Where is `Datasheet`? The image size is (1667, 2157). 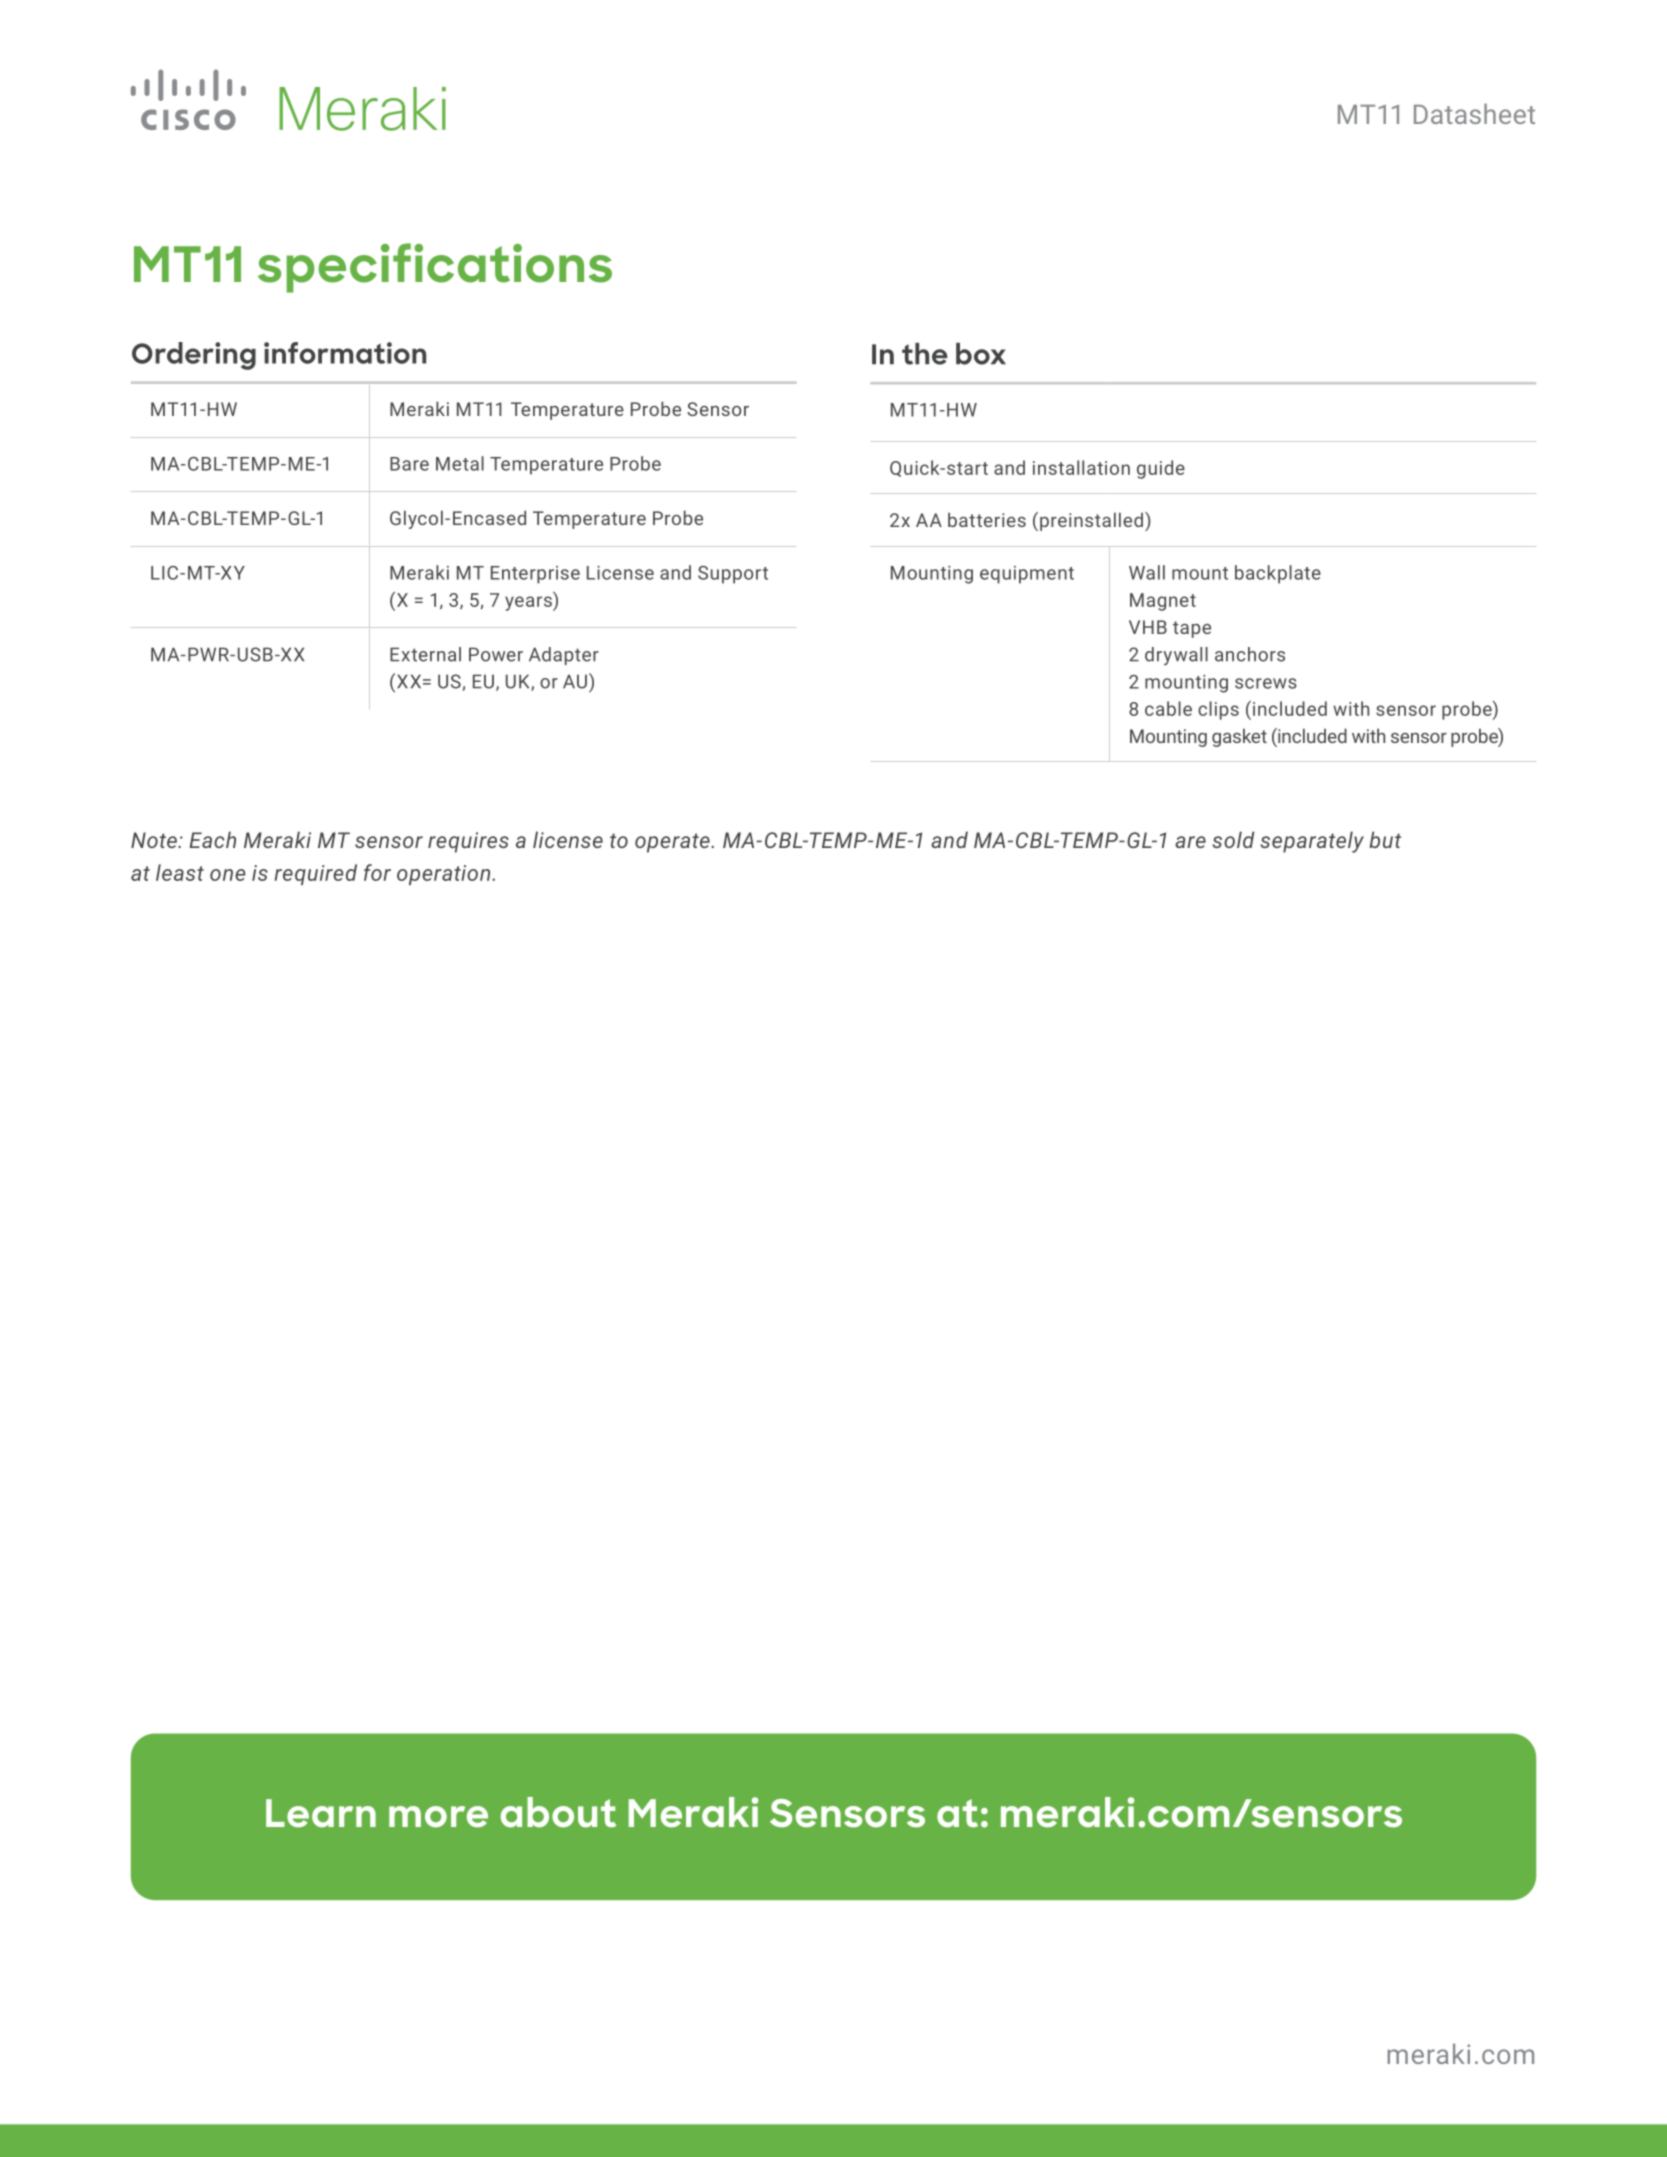 Datasheet is located at coordinates (1474, 113).
